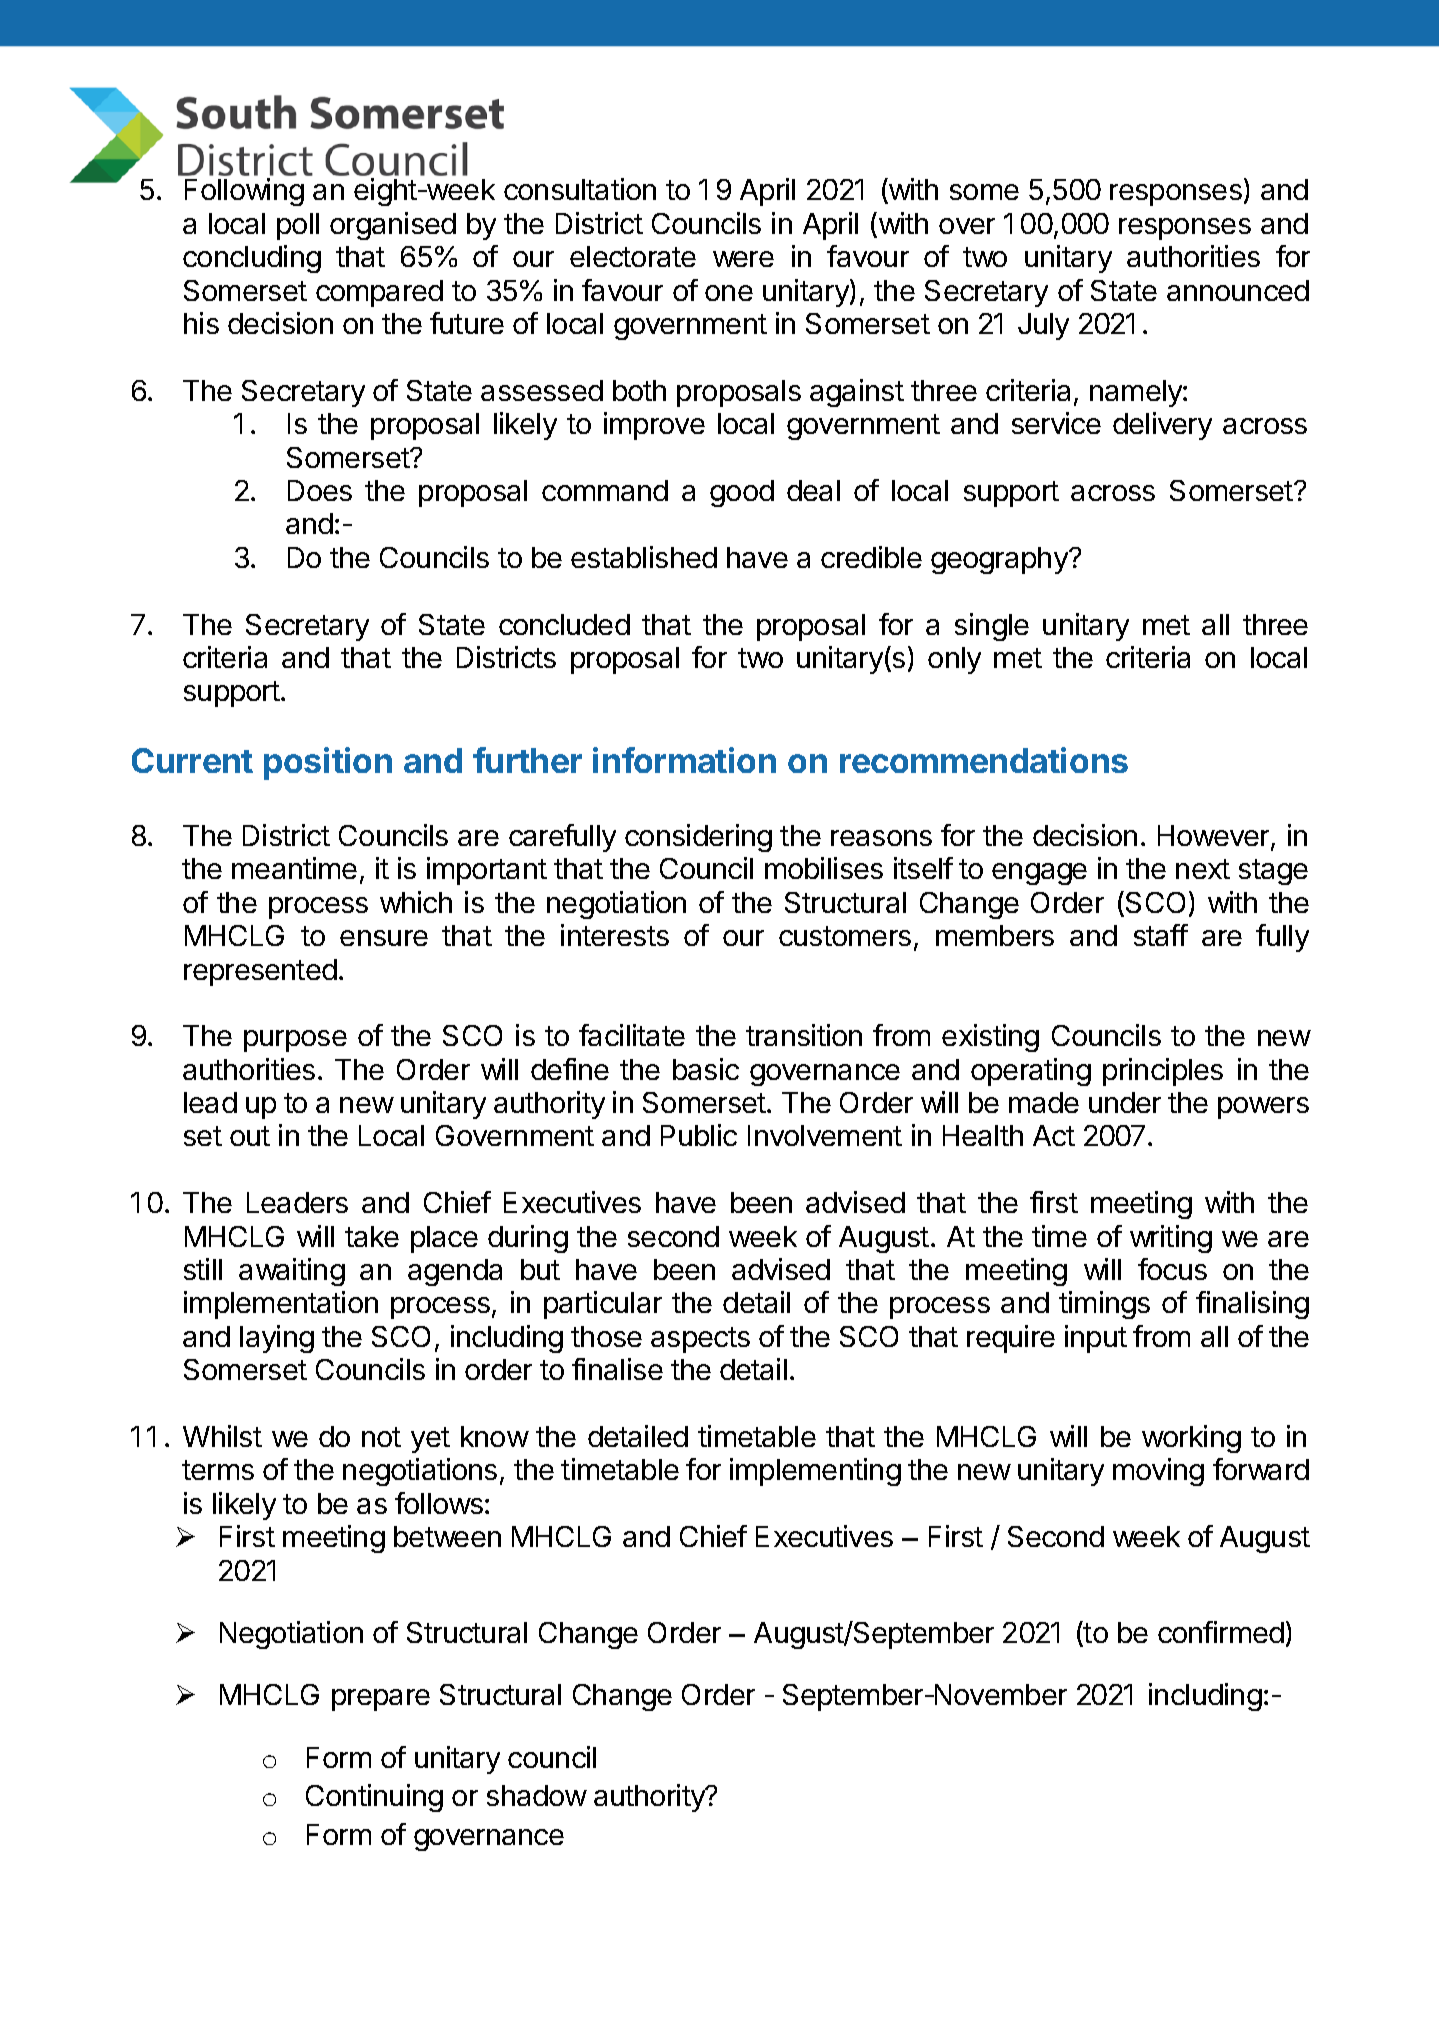  Describe the element at coordinates (743, 259) in the image. I see `were` at that location.
